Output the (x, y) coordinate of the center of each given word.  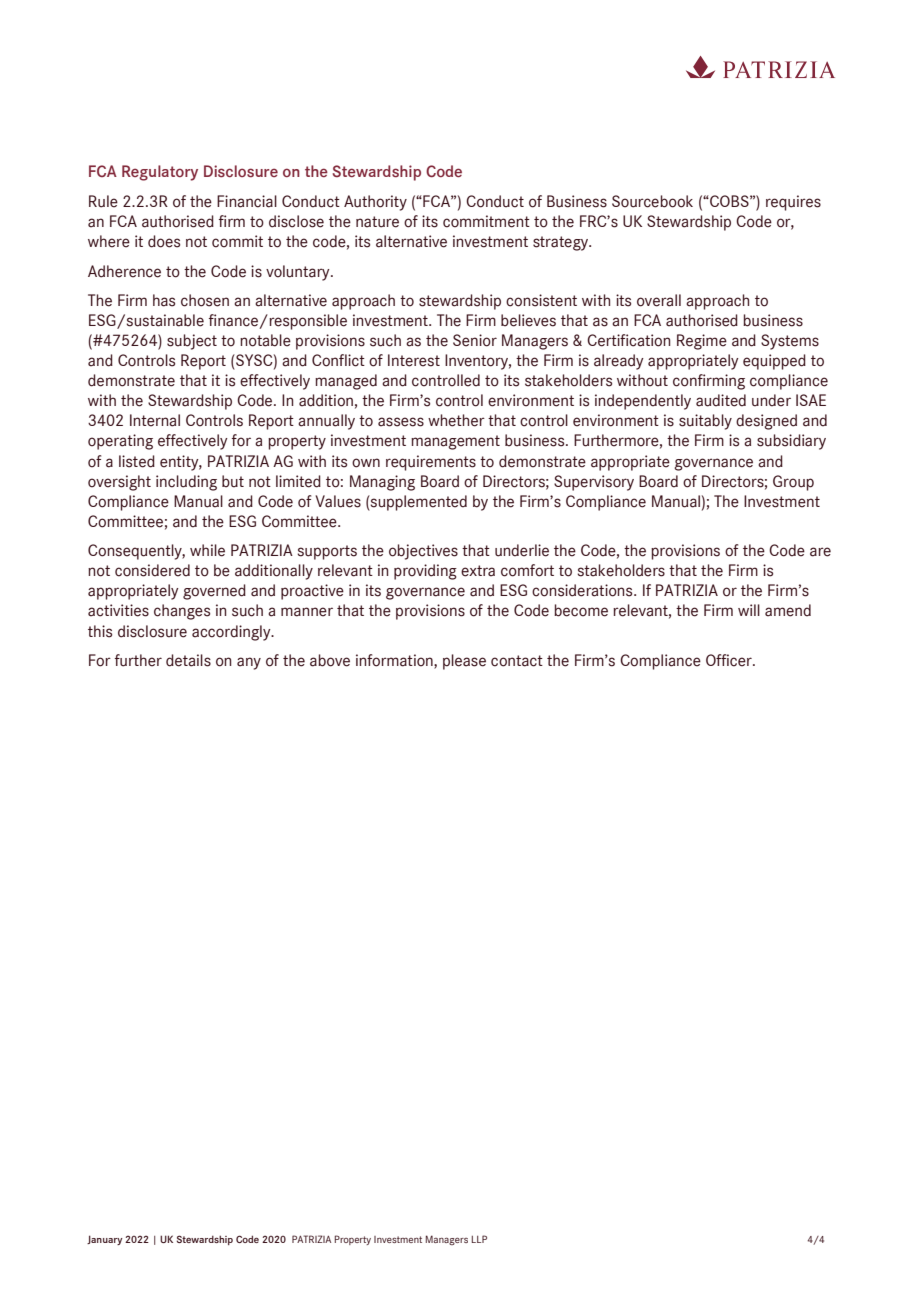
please (464, 662)
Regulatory (160, 173)
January (105, 1240)
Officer (730, 660)
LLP (479, 1239)
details (188, 660)
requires (793, 203)
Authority (375, 203)
